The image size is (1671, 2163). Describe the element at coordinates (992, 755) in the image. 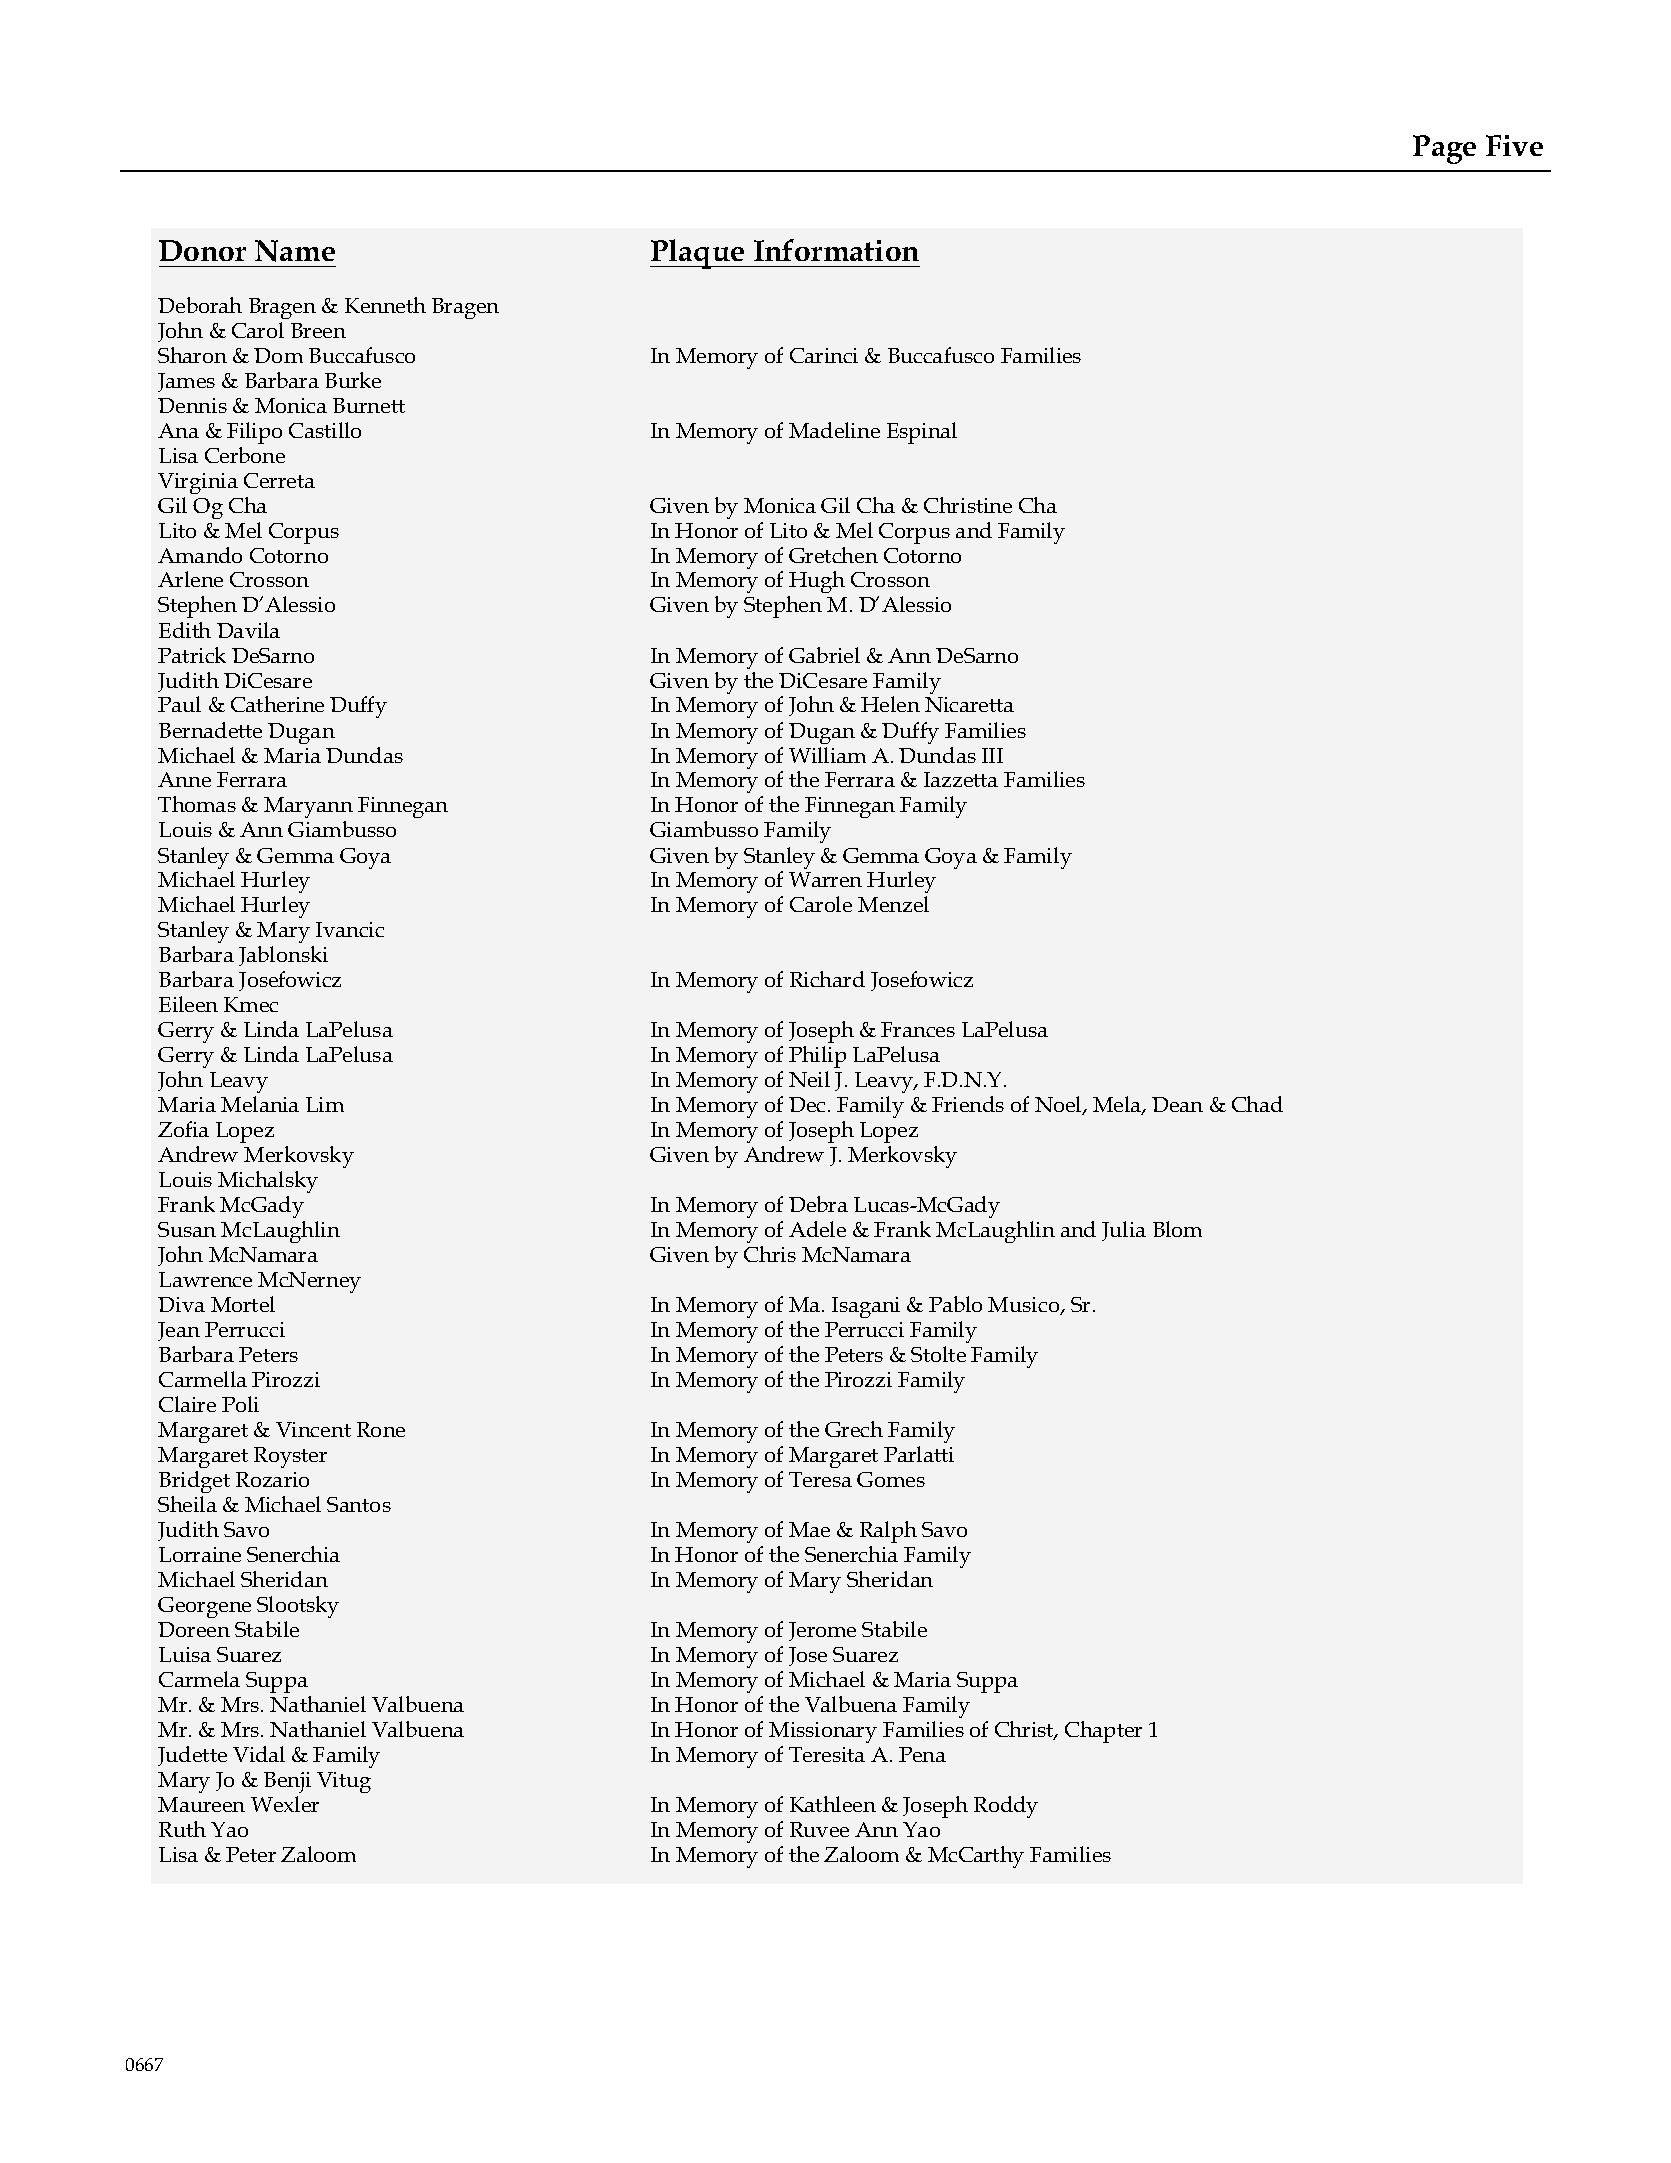

I see `III` at that location.
